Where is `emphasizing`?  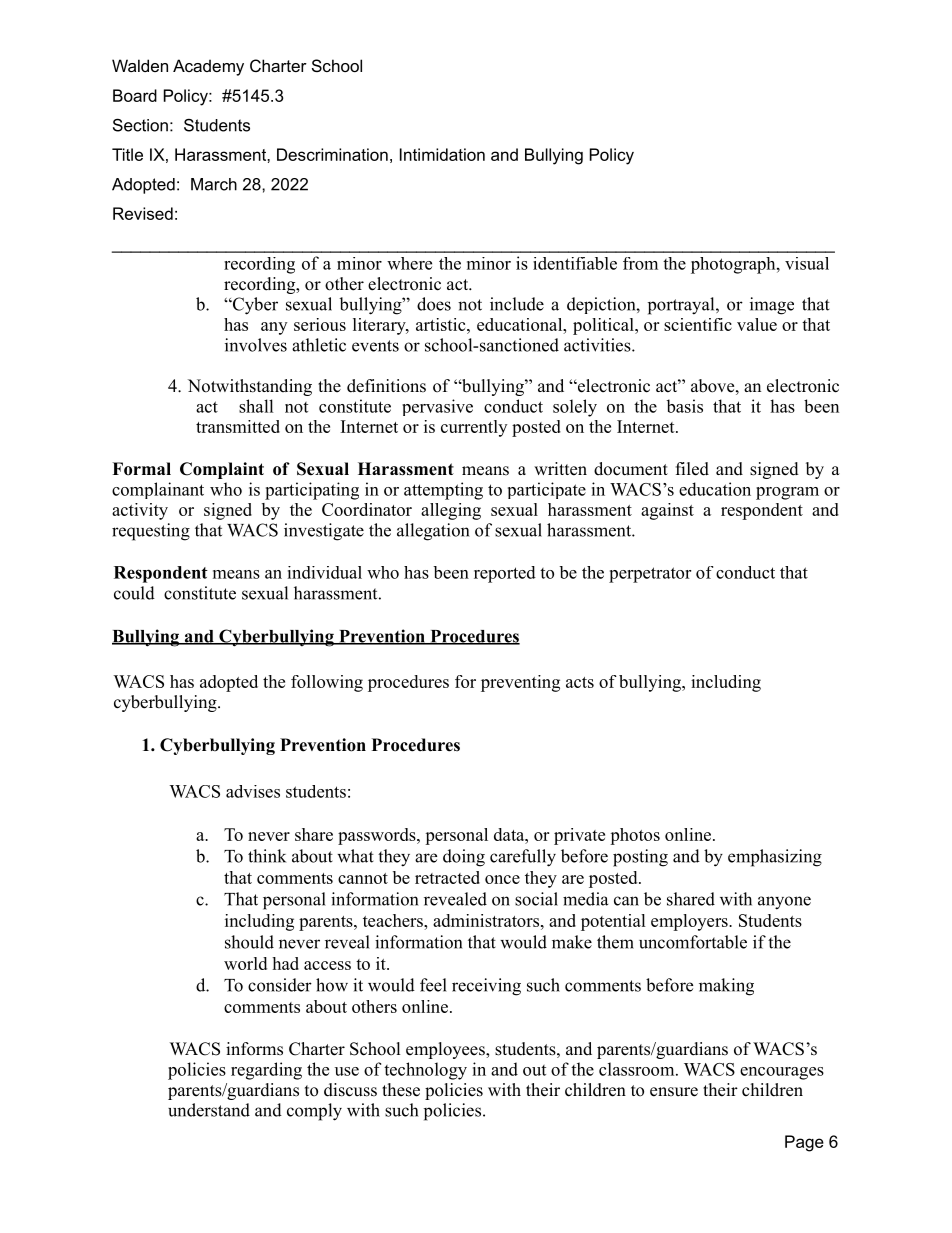 emphasizing is located at coordinates (775, 858).
